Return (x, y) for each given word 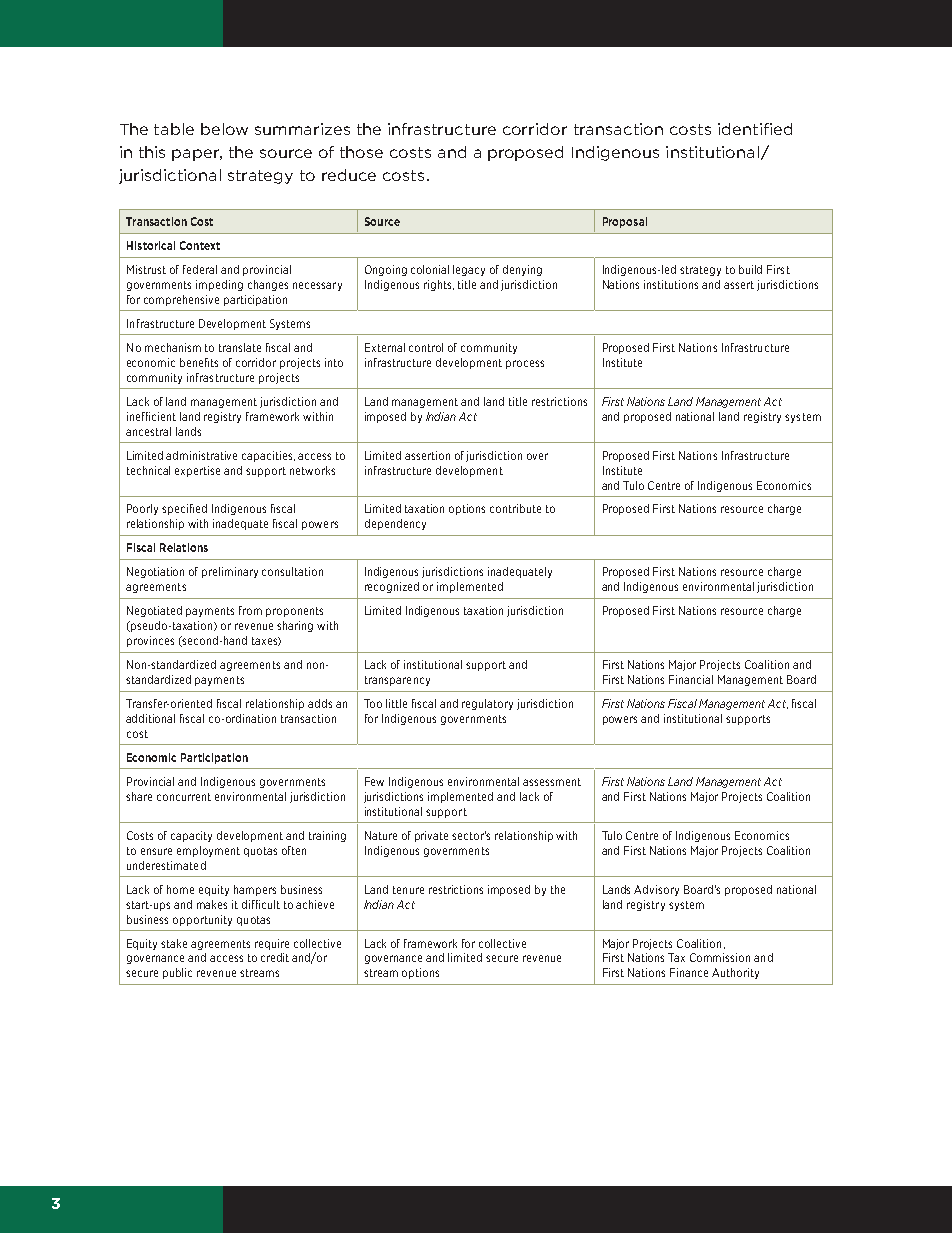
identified (755, 129)
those (361, 152)
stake (174, 943)
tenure (408, 890)
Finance (689, 972)
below (224, 129)
